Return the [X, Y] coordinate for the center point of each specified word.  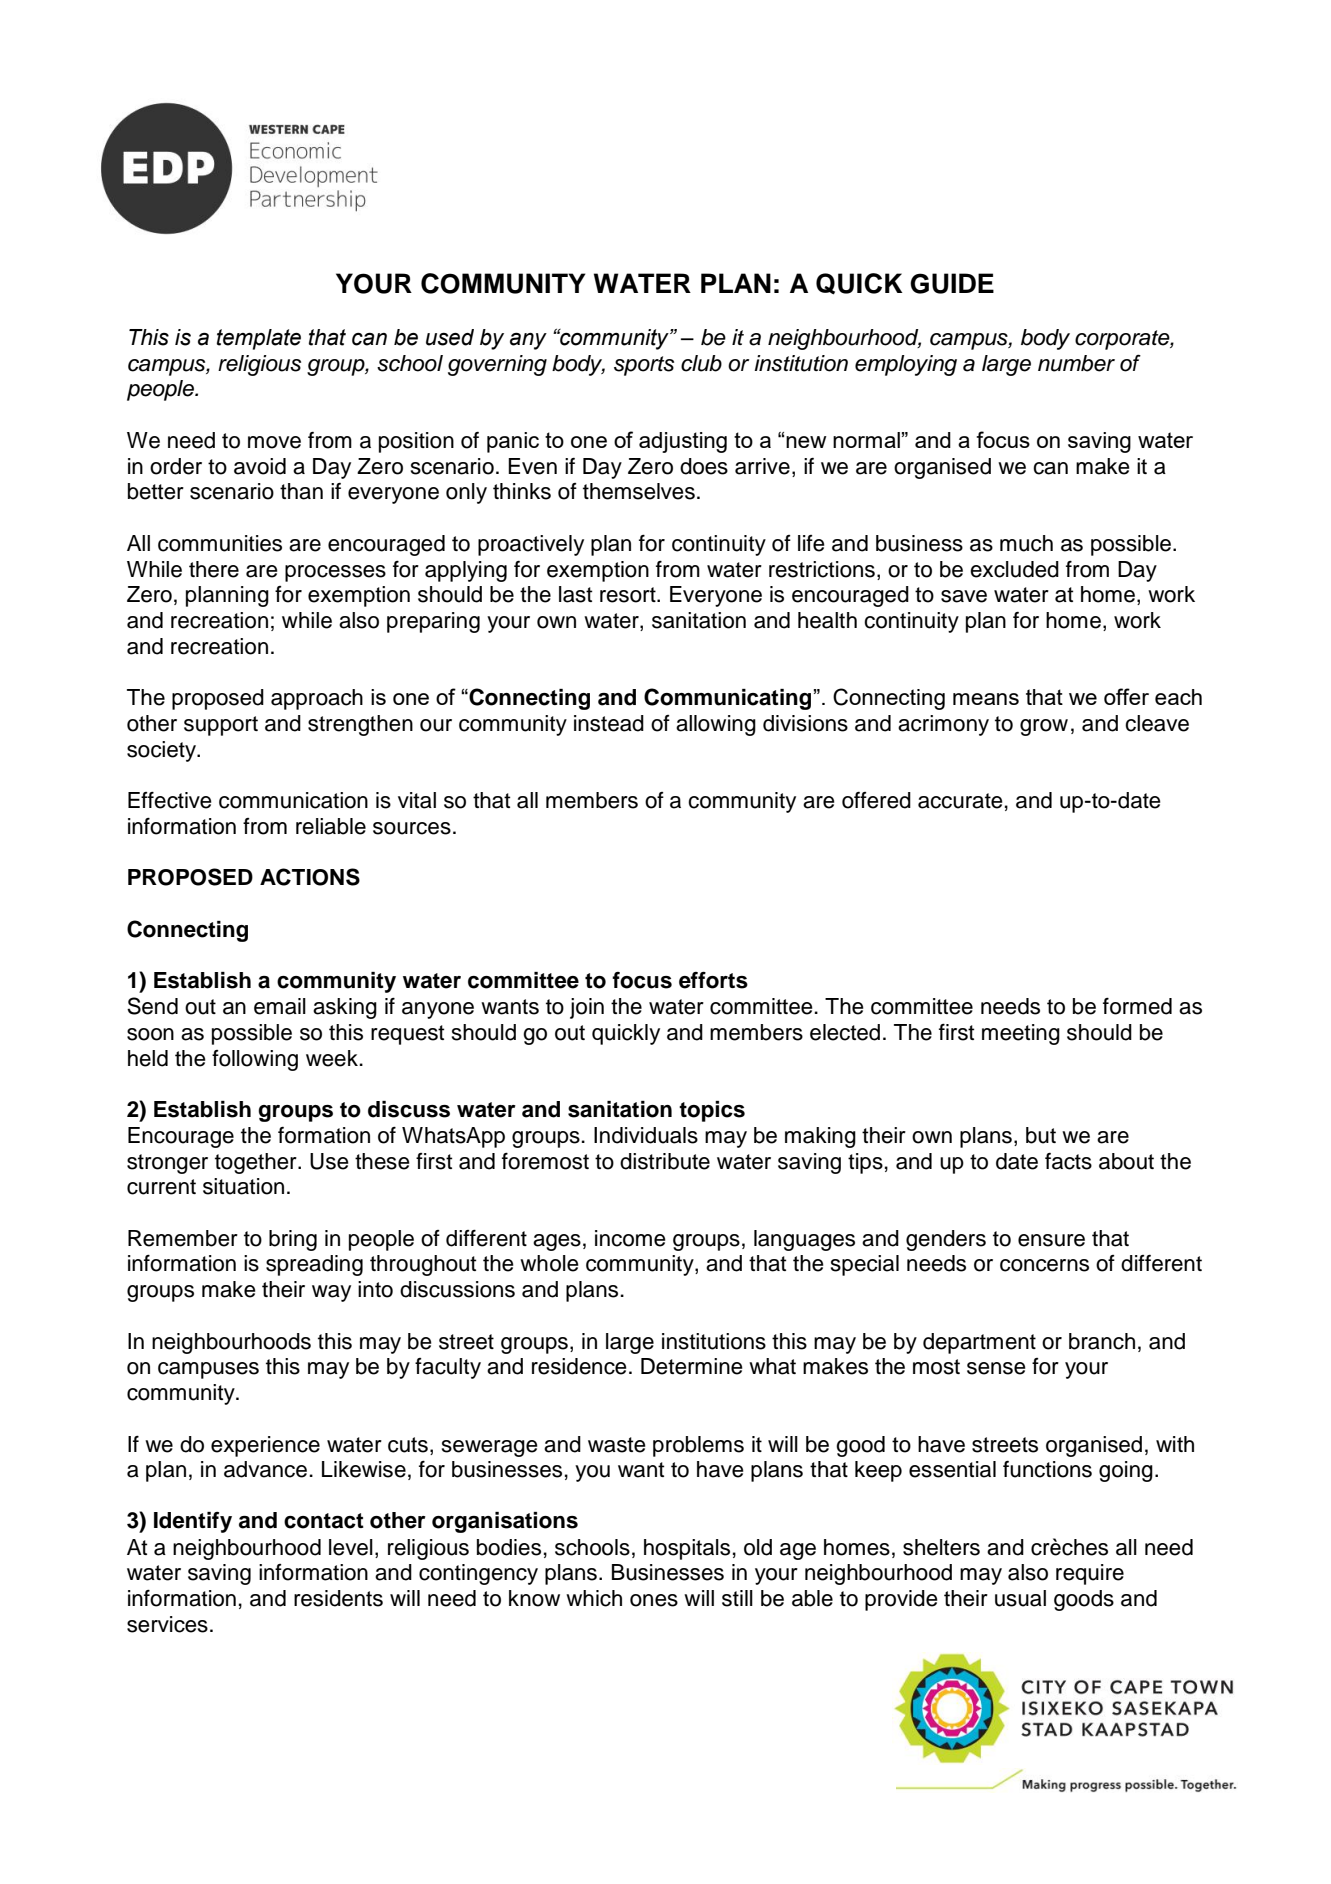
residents [338, 1598]
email [280, 1006]
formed [1137, 1006]
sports [644, 366]
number [1076, 363]
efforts [713, 980]
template [259, 339]
